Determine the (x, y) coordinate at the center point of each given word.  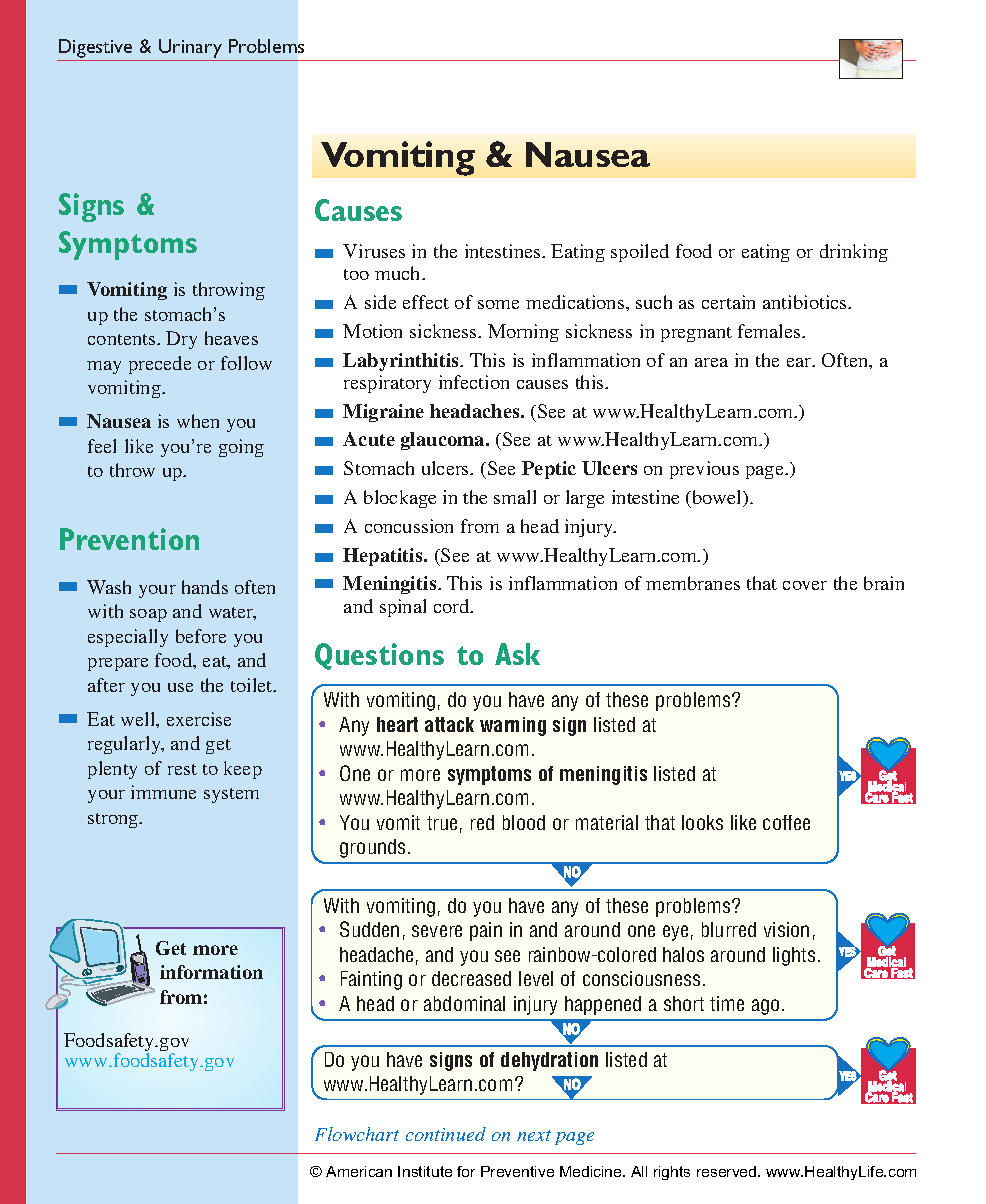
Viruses (374, 251)
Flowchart (357, 1134)
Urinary (190, 48)
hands (205, 587)
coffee (786, 822)
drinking (854, 253)
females (770, 331)
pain (486, 931)
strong (114, 820)
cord (453, 606)
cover (805, 585)
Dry (181, 340)
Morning (523, 333)
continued (446, 1134)
